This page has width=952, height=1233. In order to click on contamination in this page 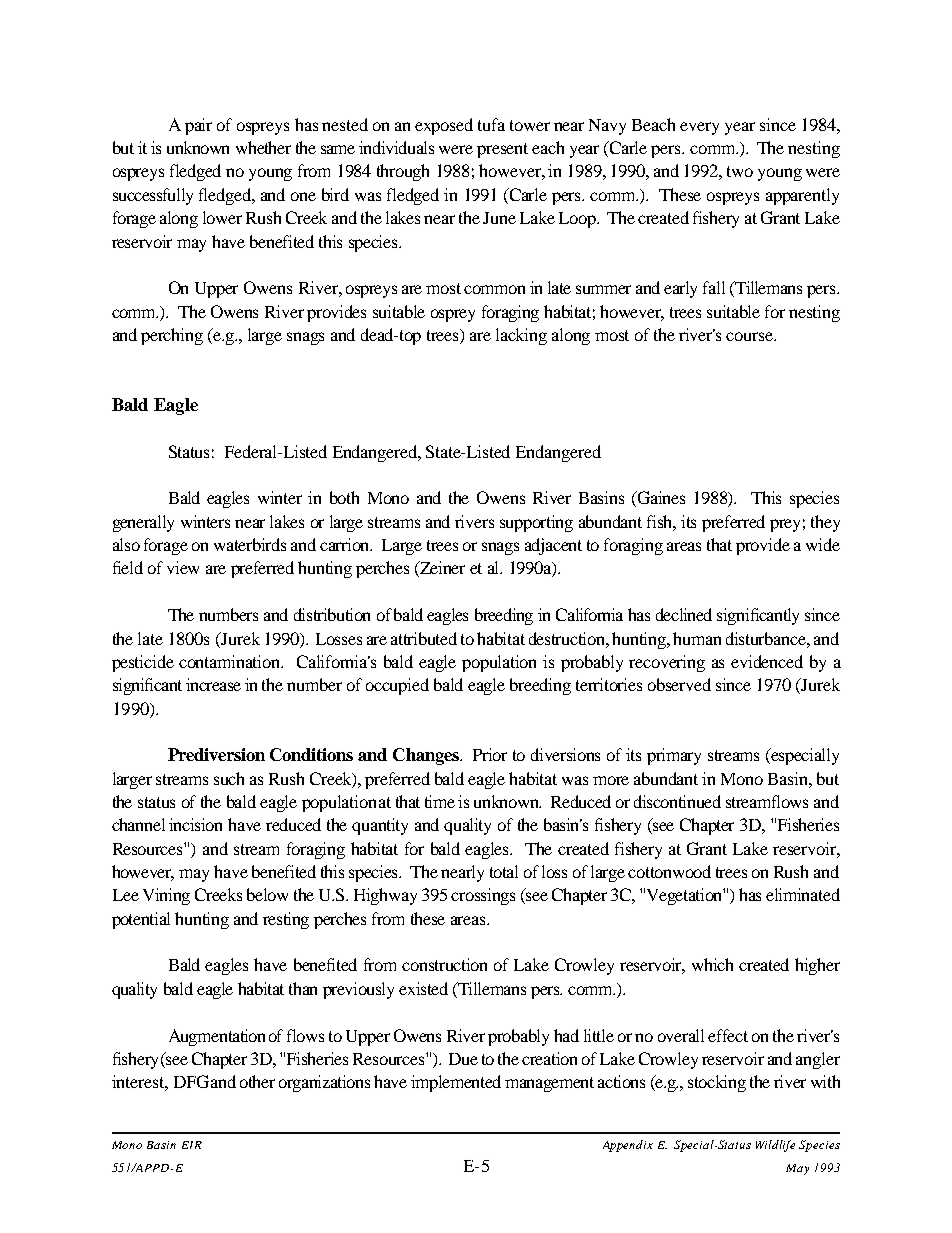, I will do `click(231, 661)`.
